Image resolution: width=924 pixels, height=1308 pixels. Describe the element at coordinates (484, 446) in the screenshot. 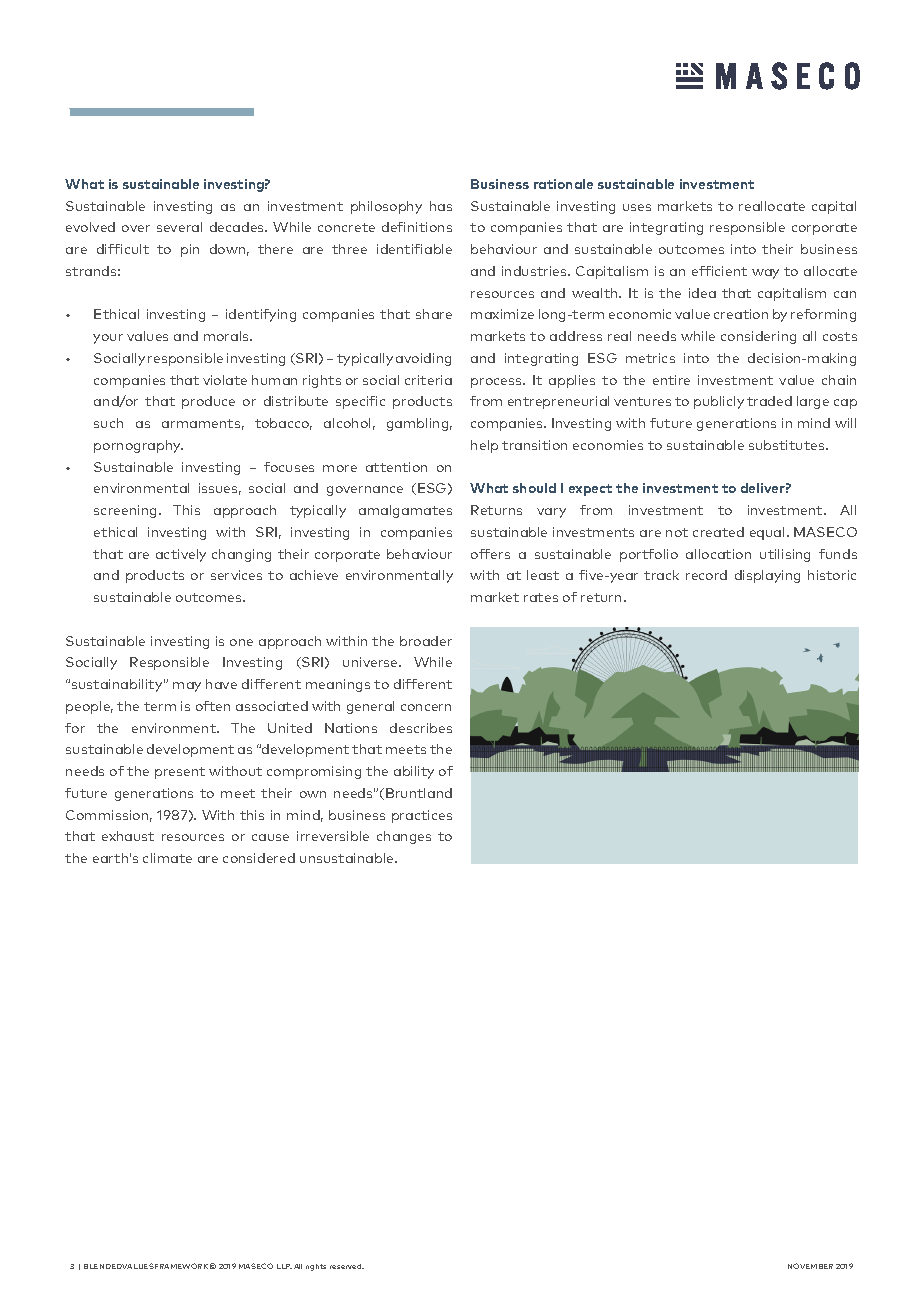

I see `help` at that location.
